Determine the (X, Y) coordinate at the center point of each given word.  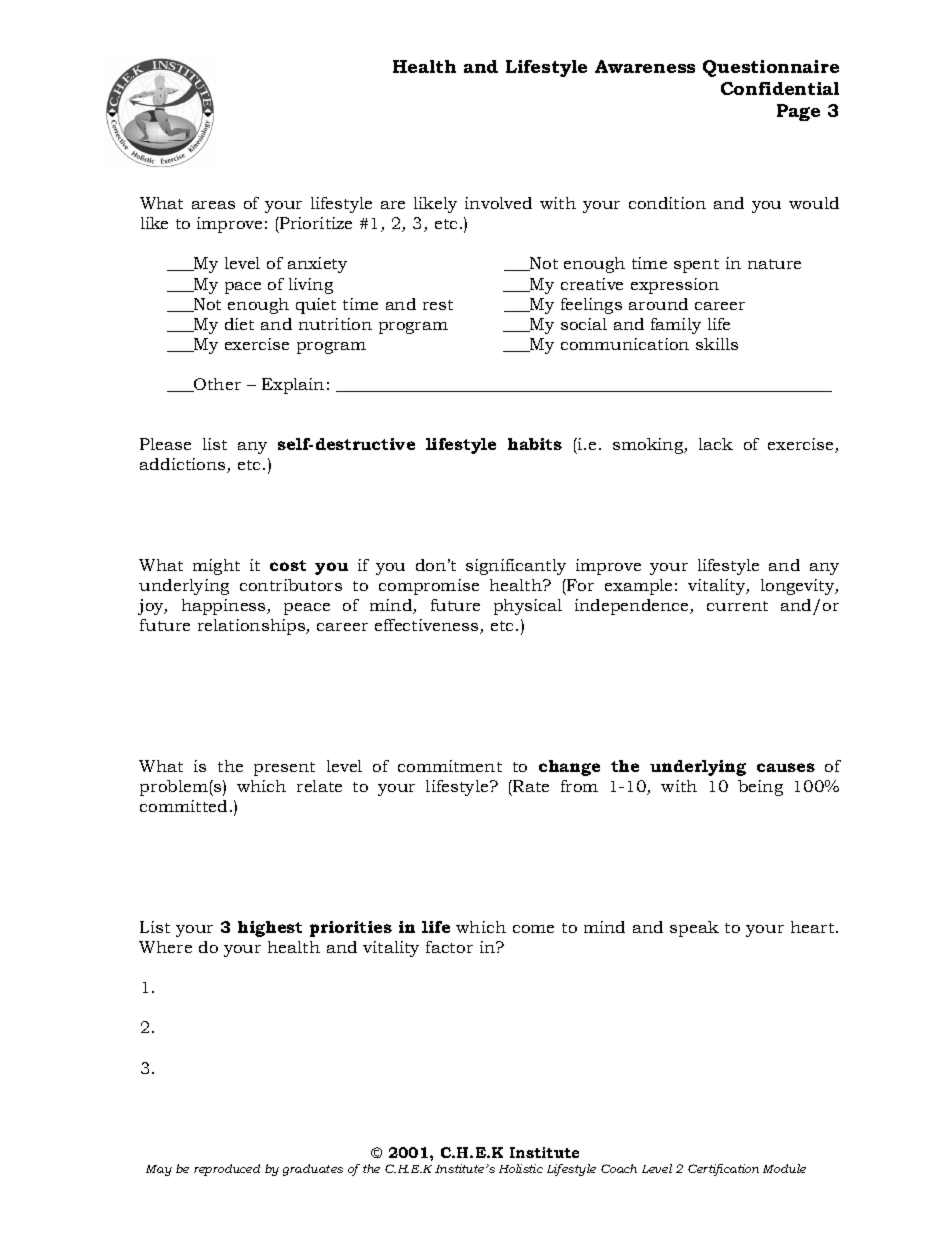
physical (528, 607)
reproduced (227, 1170)
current (737, 606)
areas (213, 205)
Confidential (780, 88)
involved (498, 203)
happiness (225, 607)
